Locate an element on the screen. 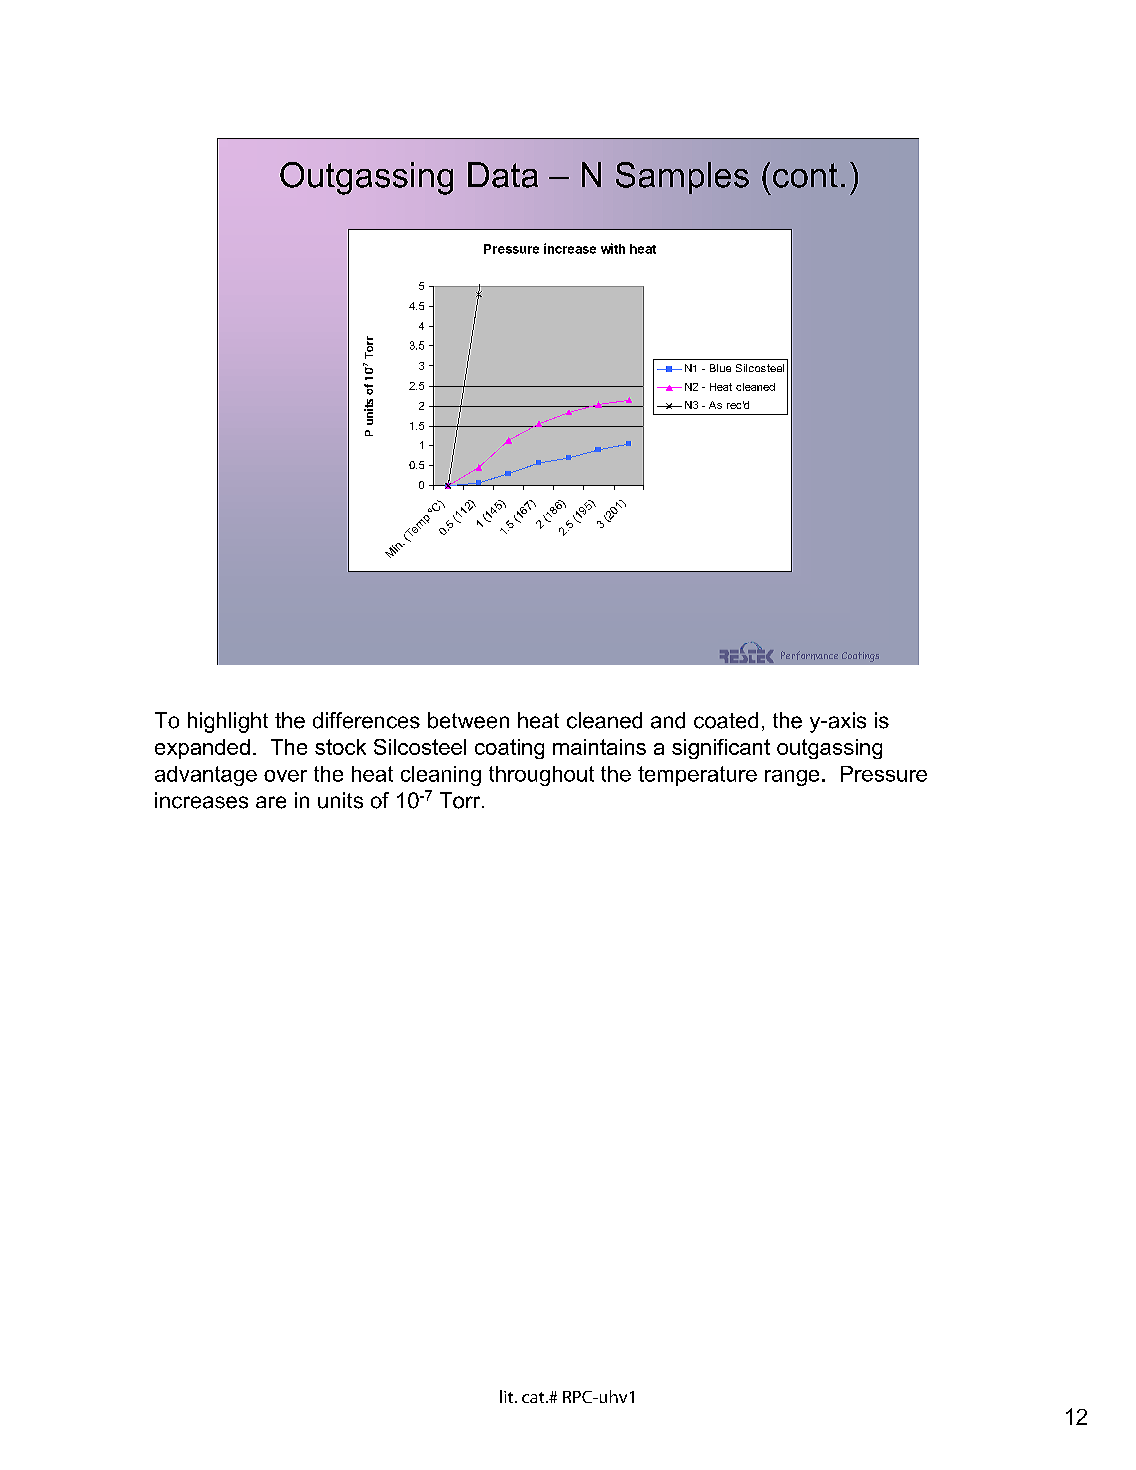  lit is located at coordinates (508, 1396).
